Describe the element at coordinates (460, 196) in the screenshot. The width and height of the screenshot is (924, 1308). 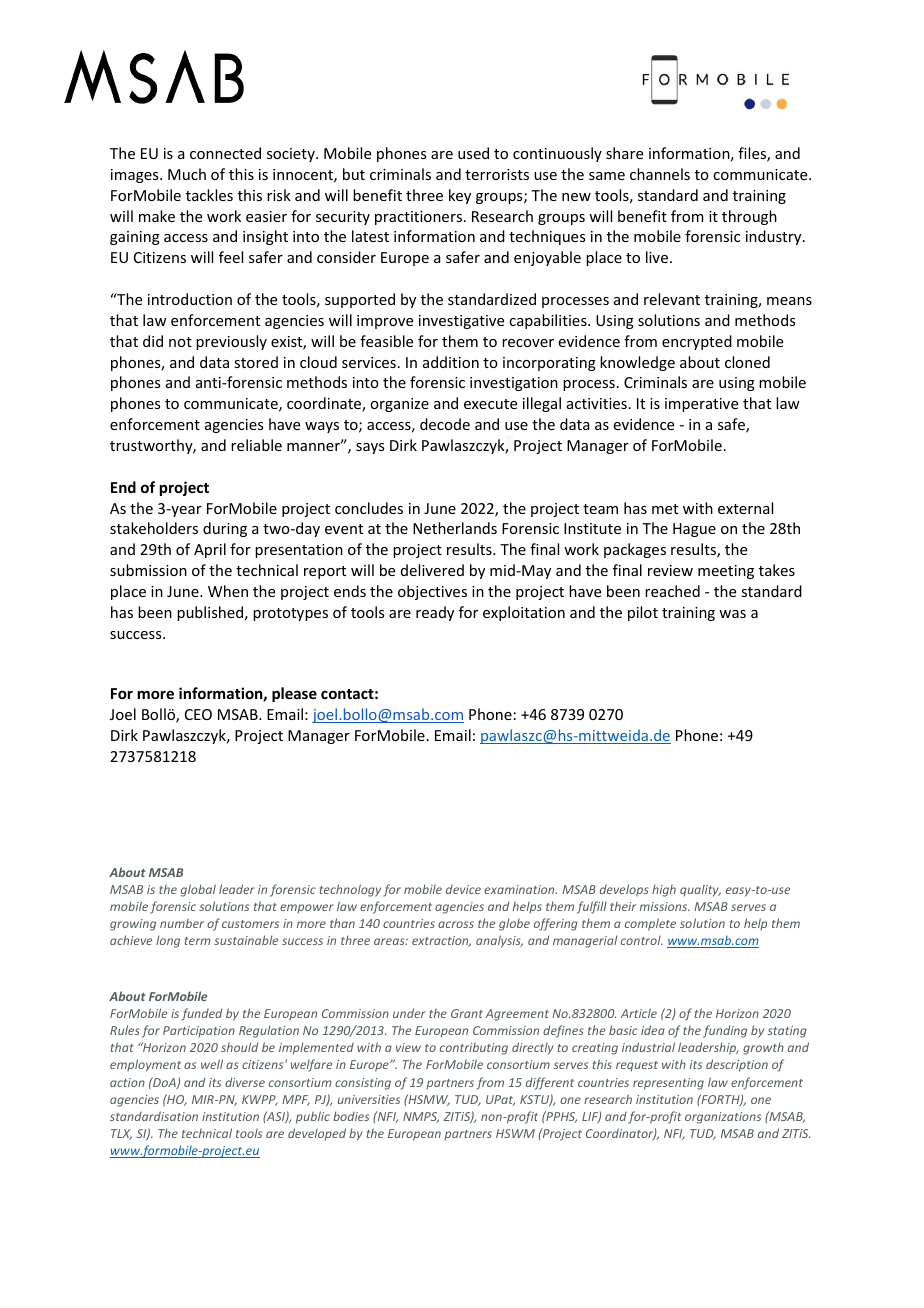
I see `key` at that location.
